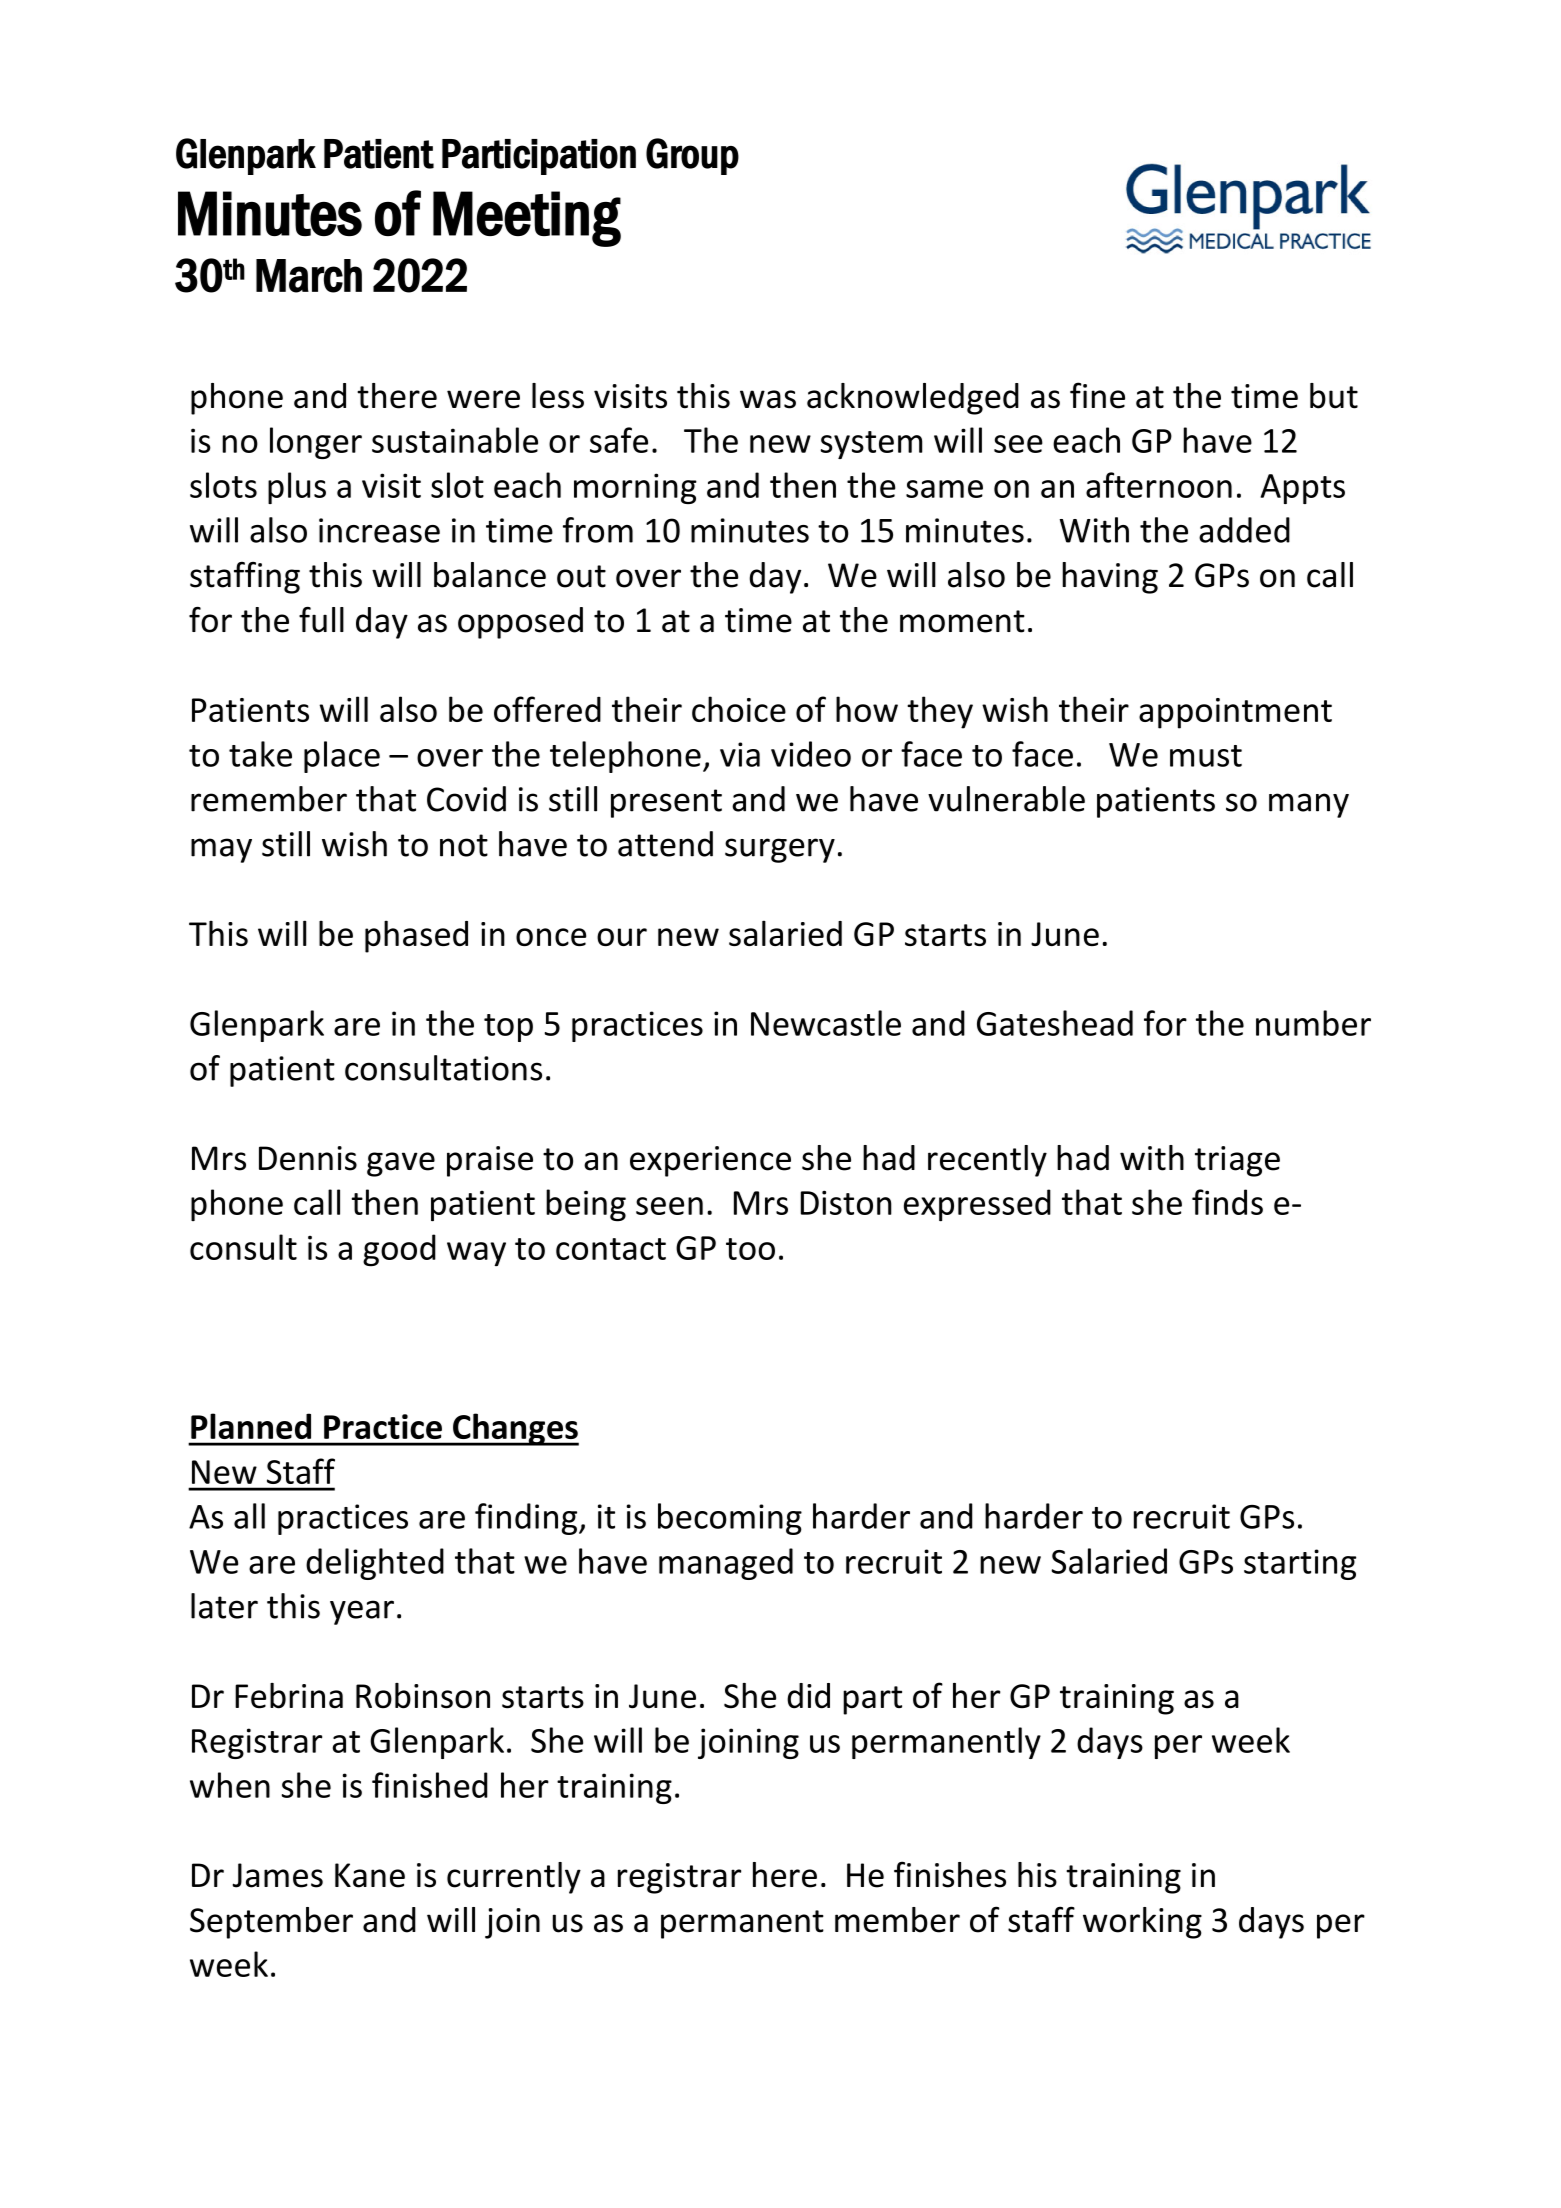 The image size is (1561, 2208). Describe the element at coordinates (321, 620) in the page. I see `full` at that location.
